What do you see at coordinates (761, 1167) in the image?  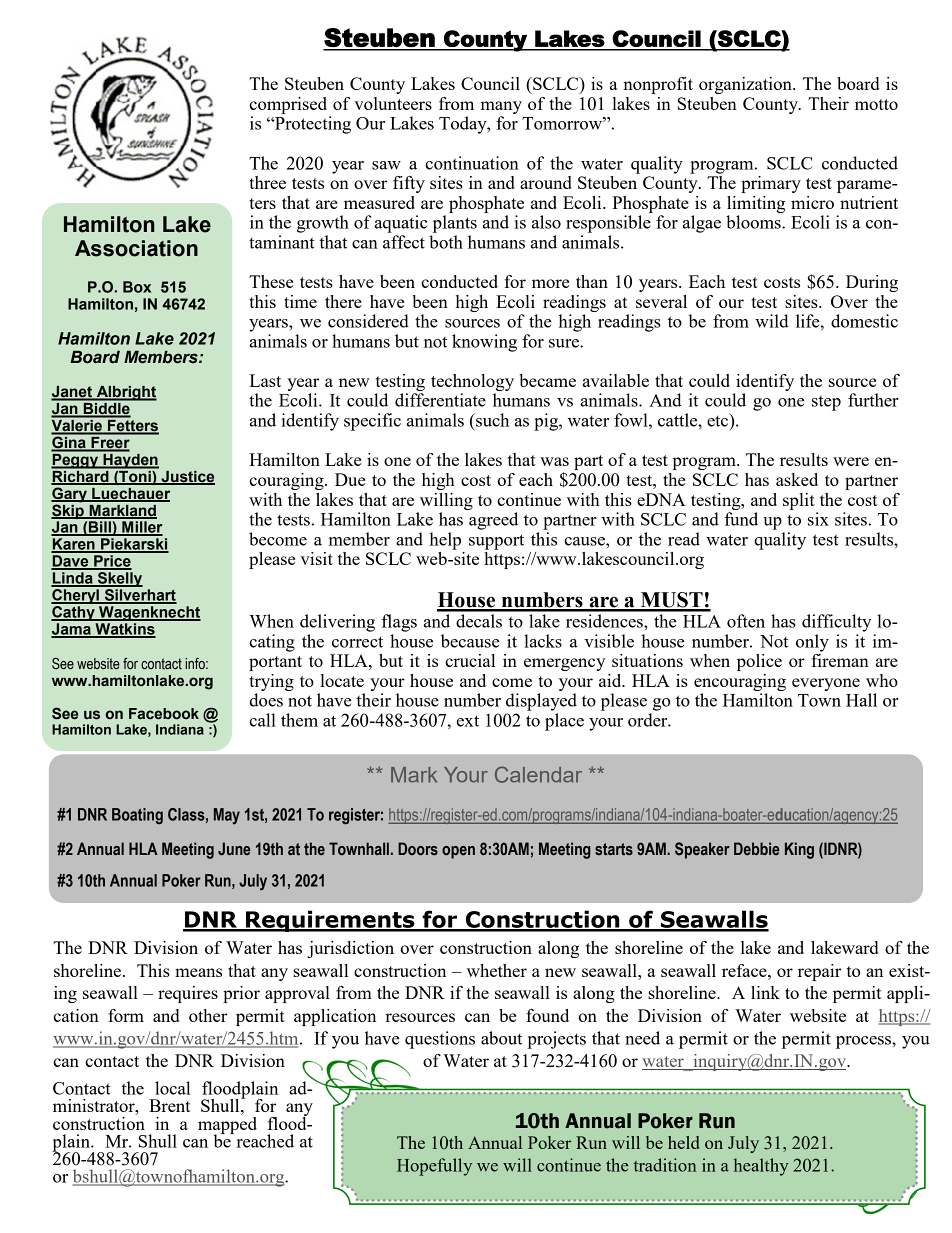 I see `healthy` at bounding box center [761, 1167].
